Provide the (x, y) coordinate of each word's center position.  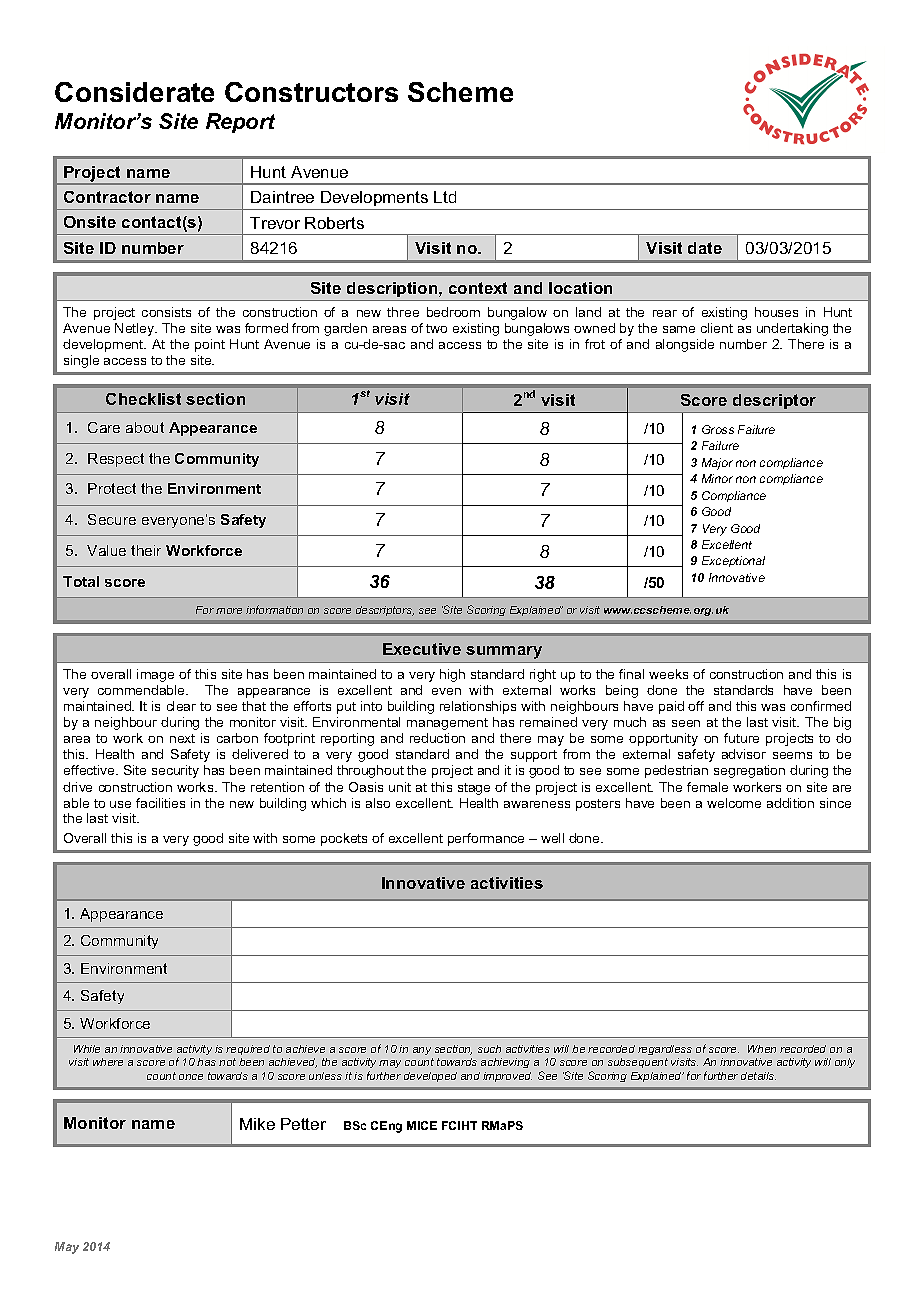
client (717, 328)
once (191, 1077)
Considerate (134, 92)
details (758, 1076)
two (436, 328)
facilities (160, 803)
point (210, 345)
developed (430, 1077)
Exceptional (733, 561)
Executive (422, 649)
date (705, 248)
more (229, 611)
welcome (734, 803)
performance (486, 839)
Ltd (445, 197)
